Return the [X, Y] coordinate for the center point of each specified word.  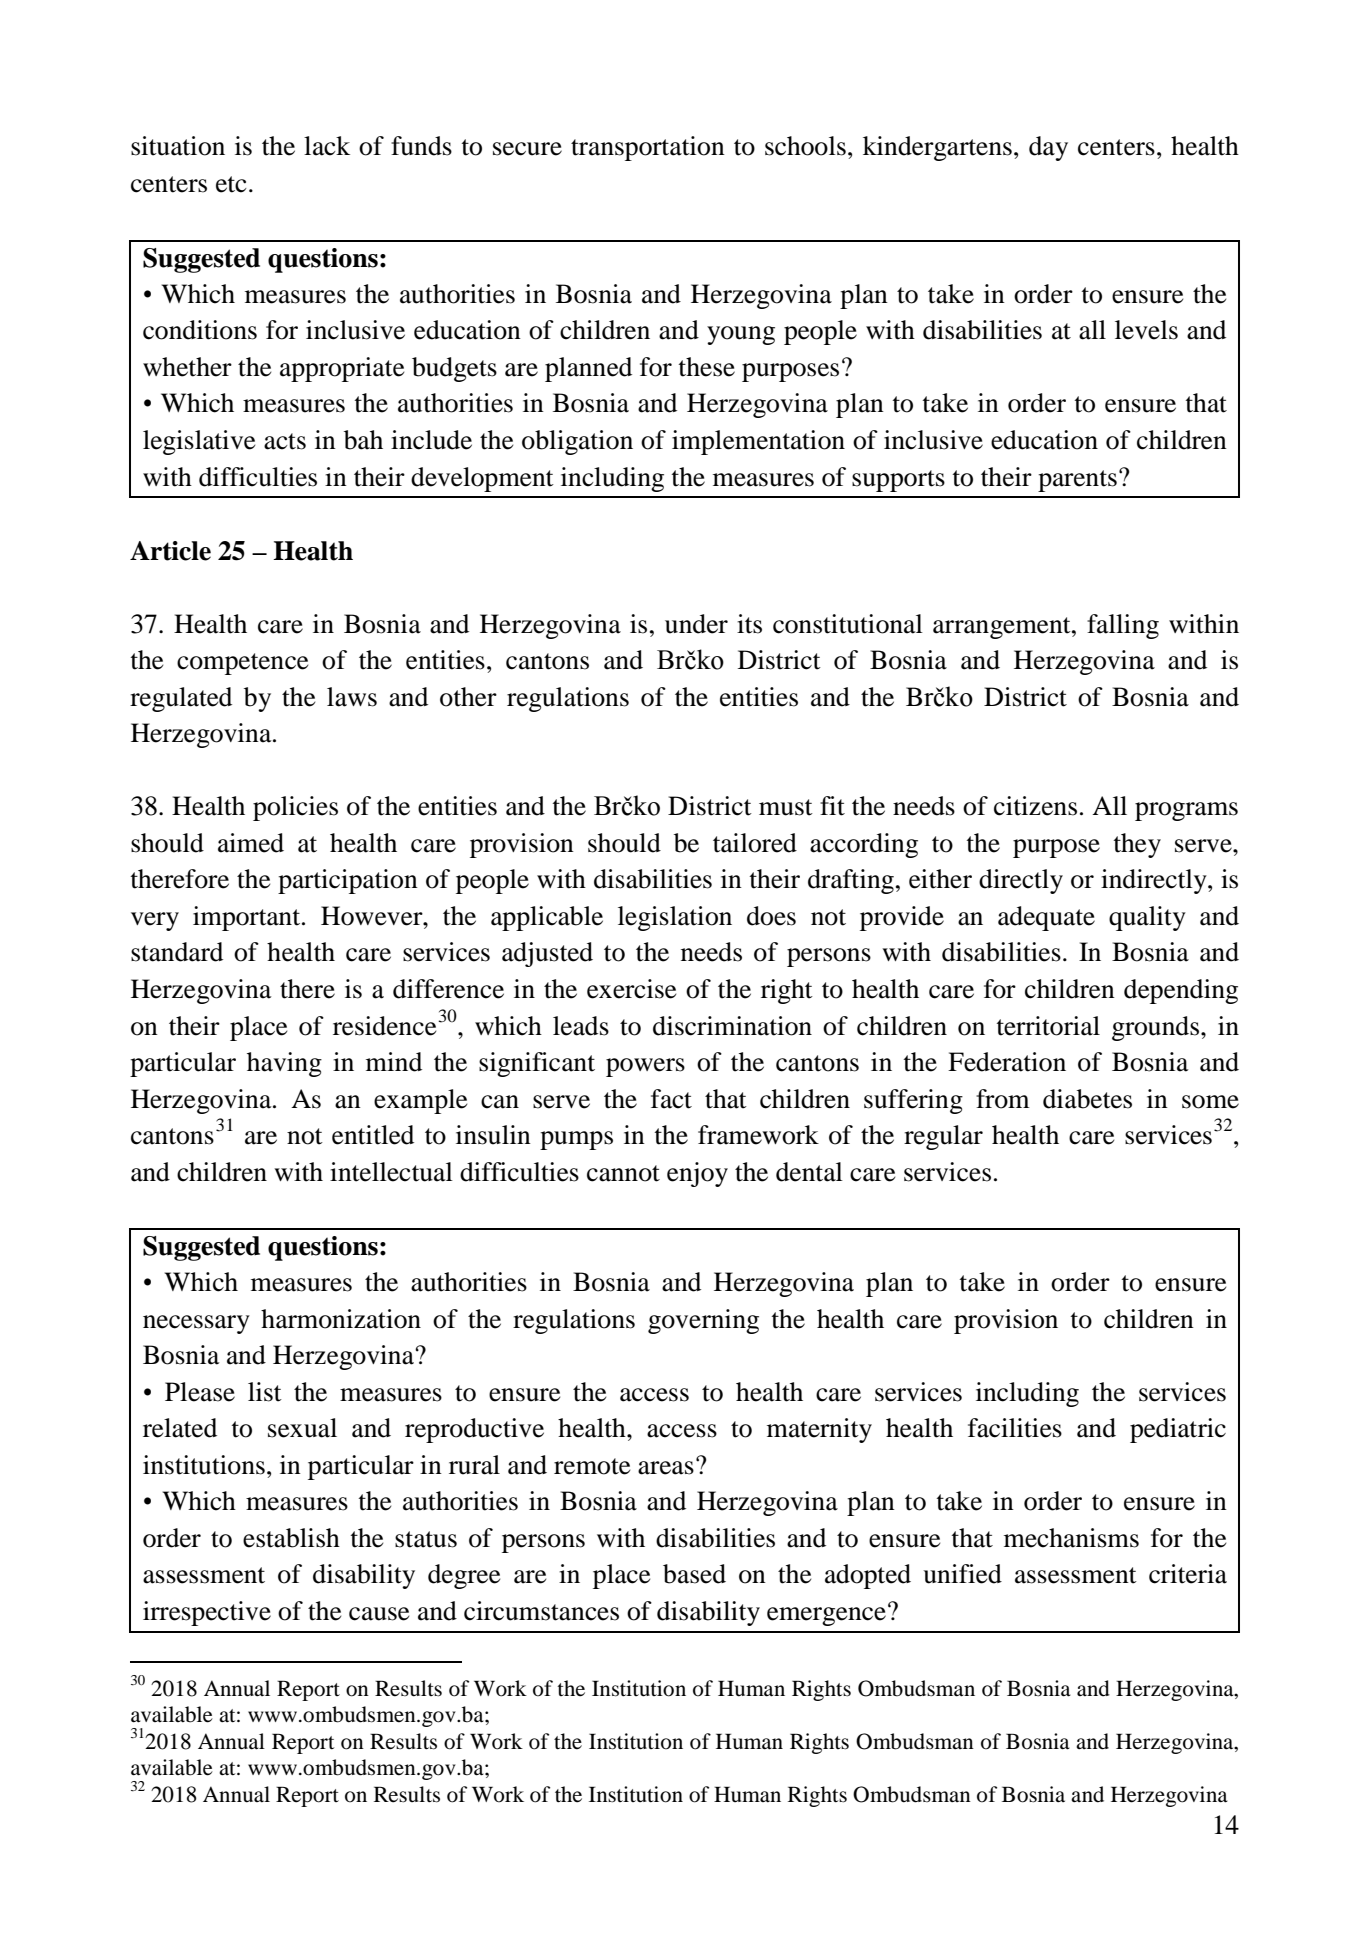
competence [242, 664]
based [694, 1574]
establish [291, 1538]
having [284, 1064]
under [696, 624]
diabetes [1087, 1099]
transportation [648, 148]
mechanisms [1071, 1538]
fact [671, 1099]
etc [231, 184]
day [1048, 148]
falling [1123, 626]
